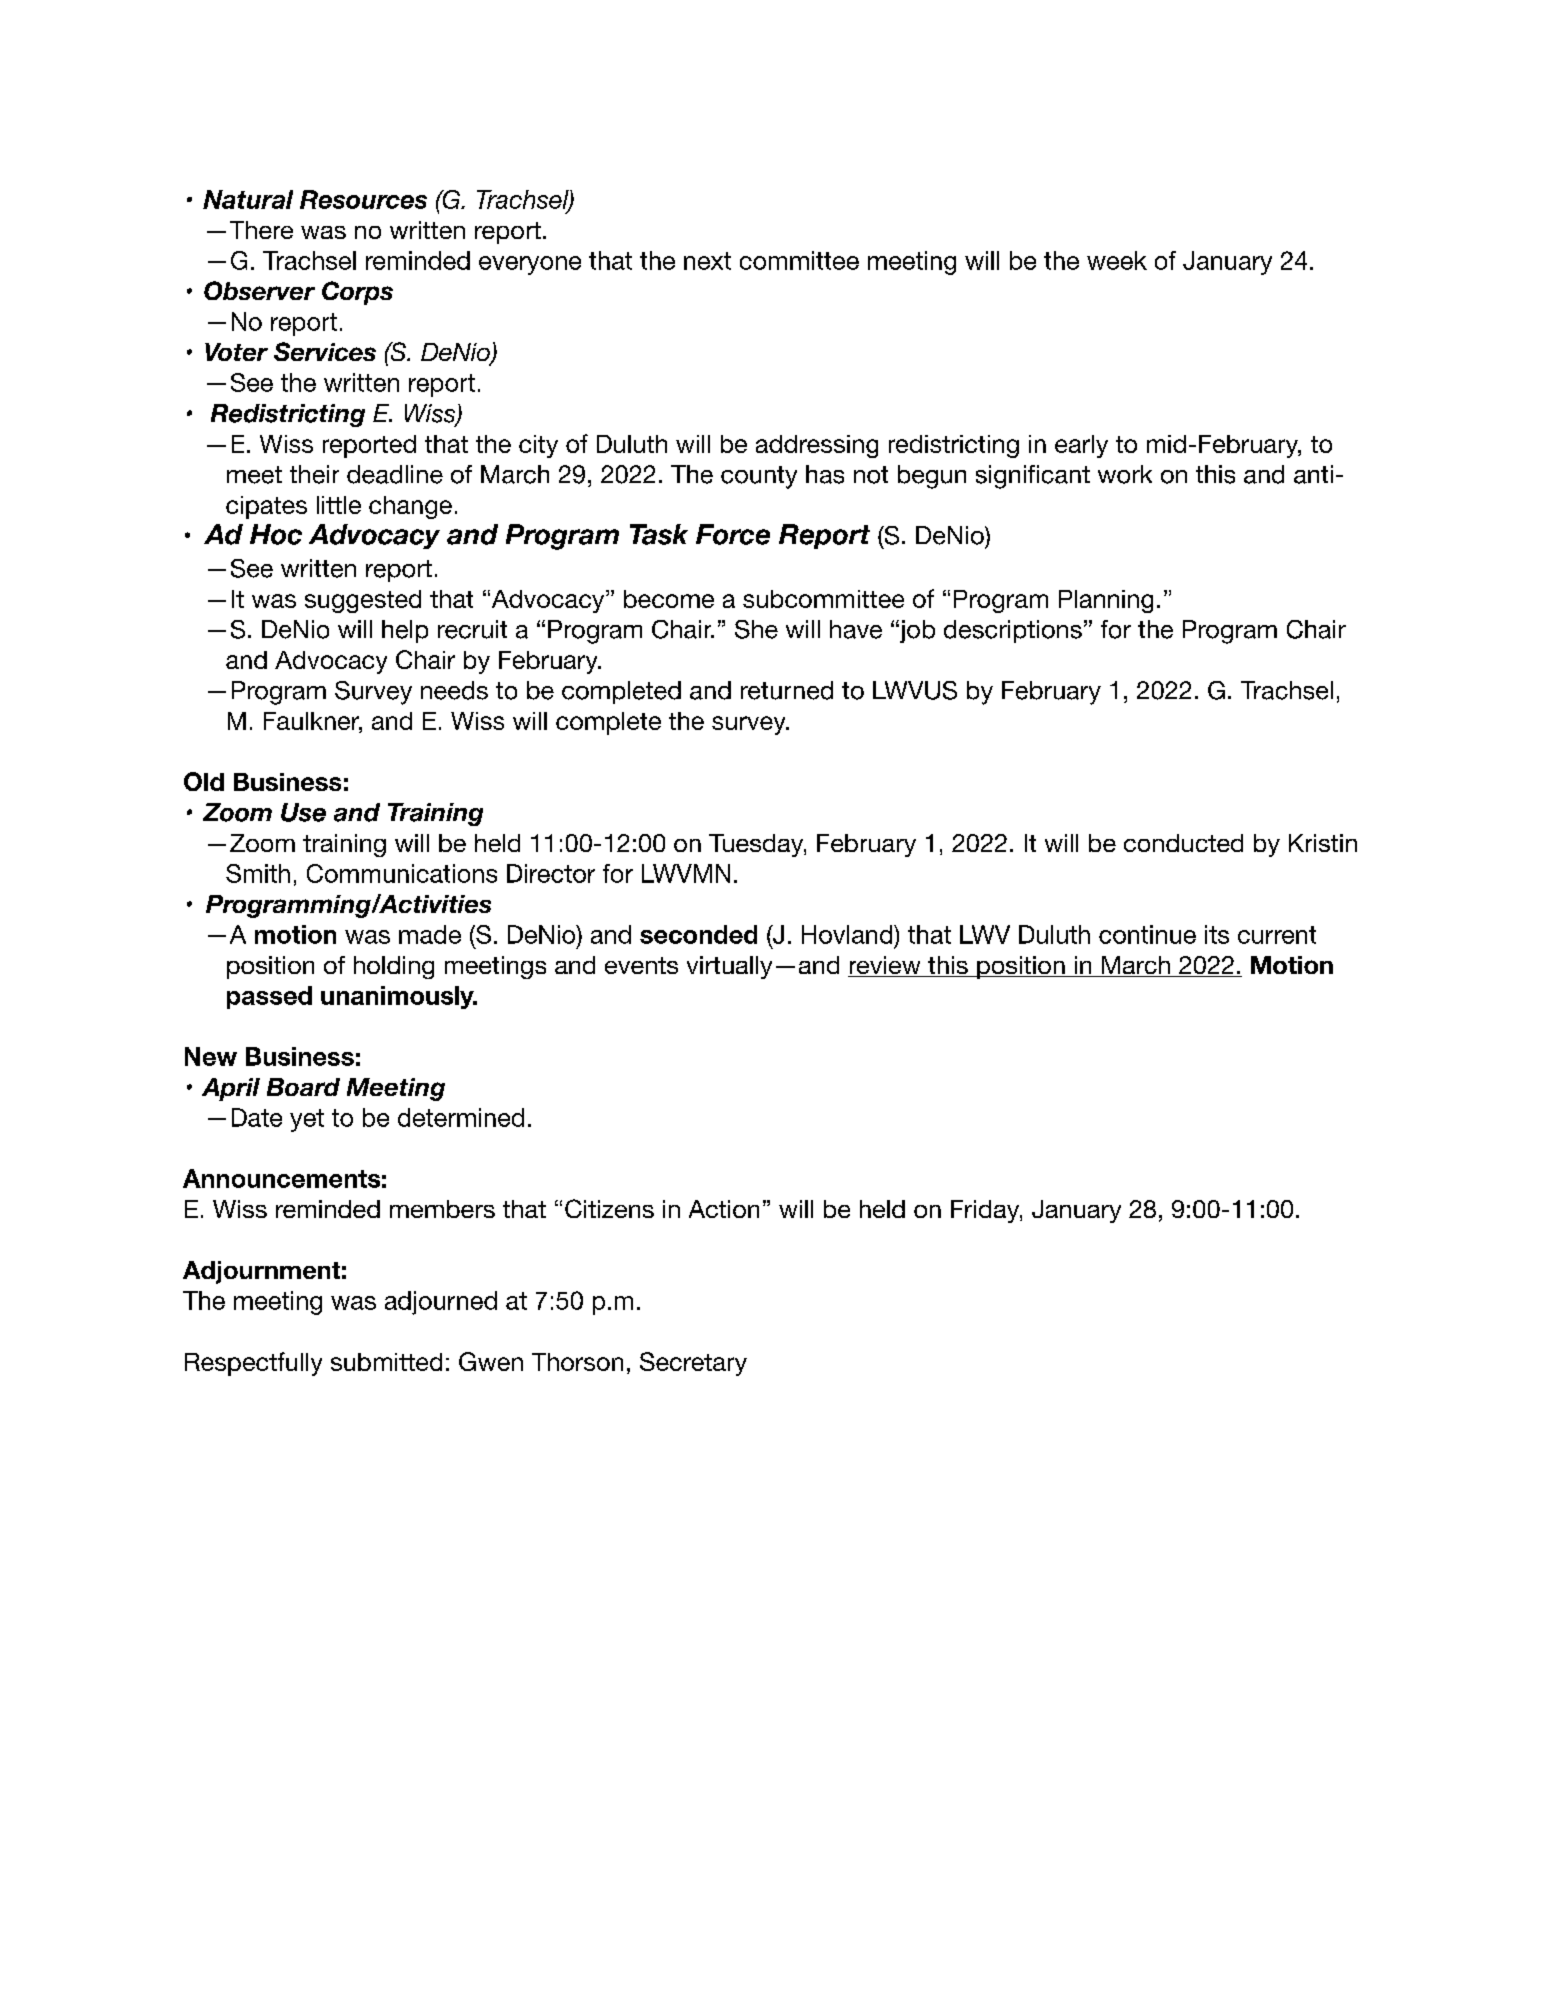 This screenshot has width=1556, height=2014. What do you see at coordinates (386, 1362) in the screenshot?
I see `submitted` at bounding box center [386, 1362].
